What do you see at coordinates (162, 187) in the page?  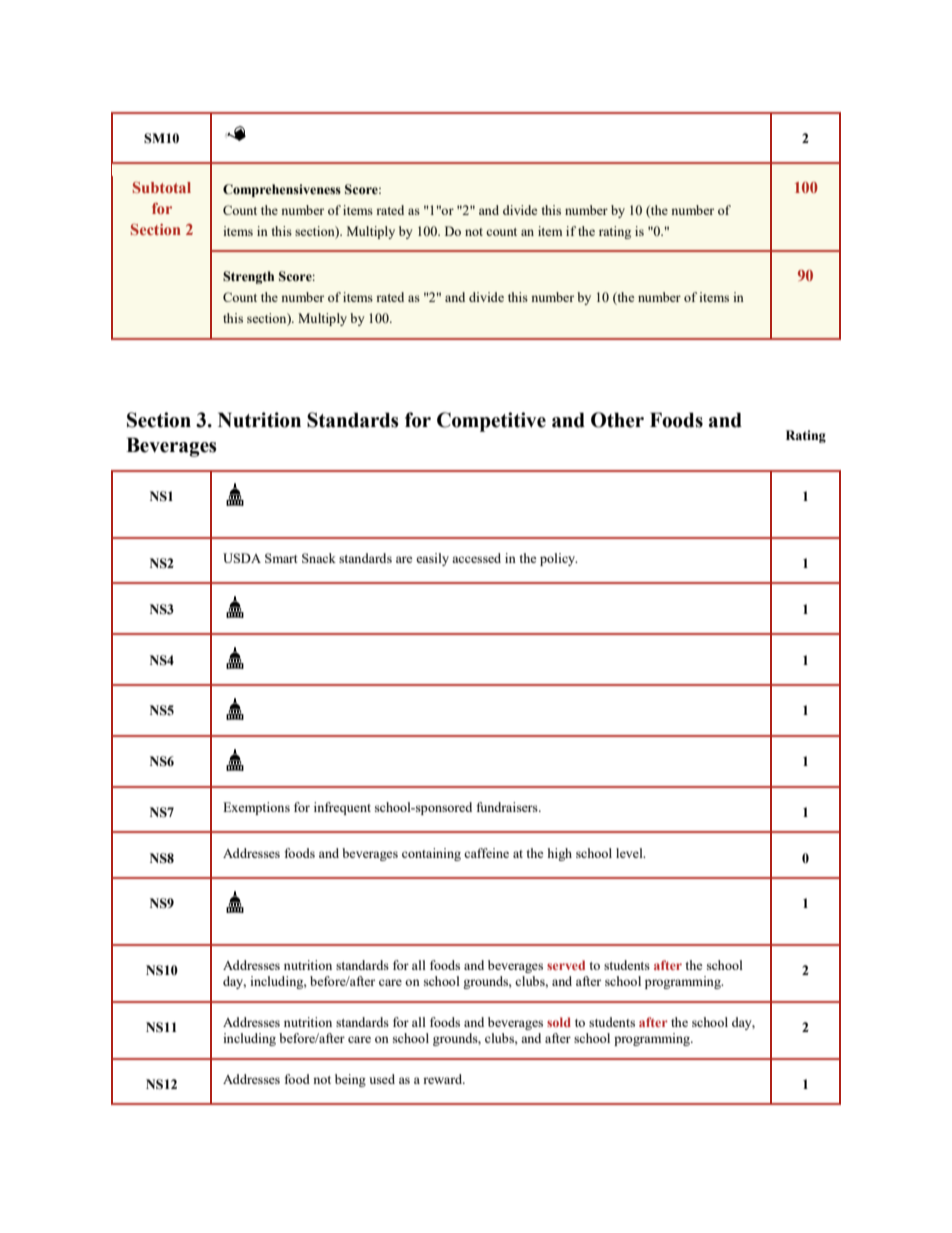 I see `Subtotal` at bounding box center [162, 187].
